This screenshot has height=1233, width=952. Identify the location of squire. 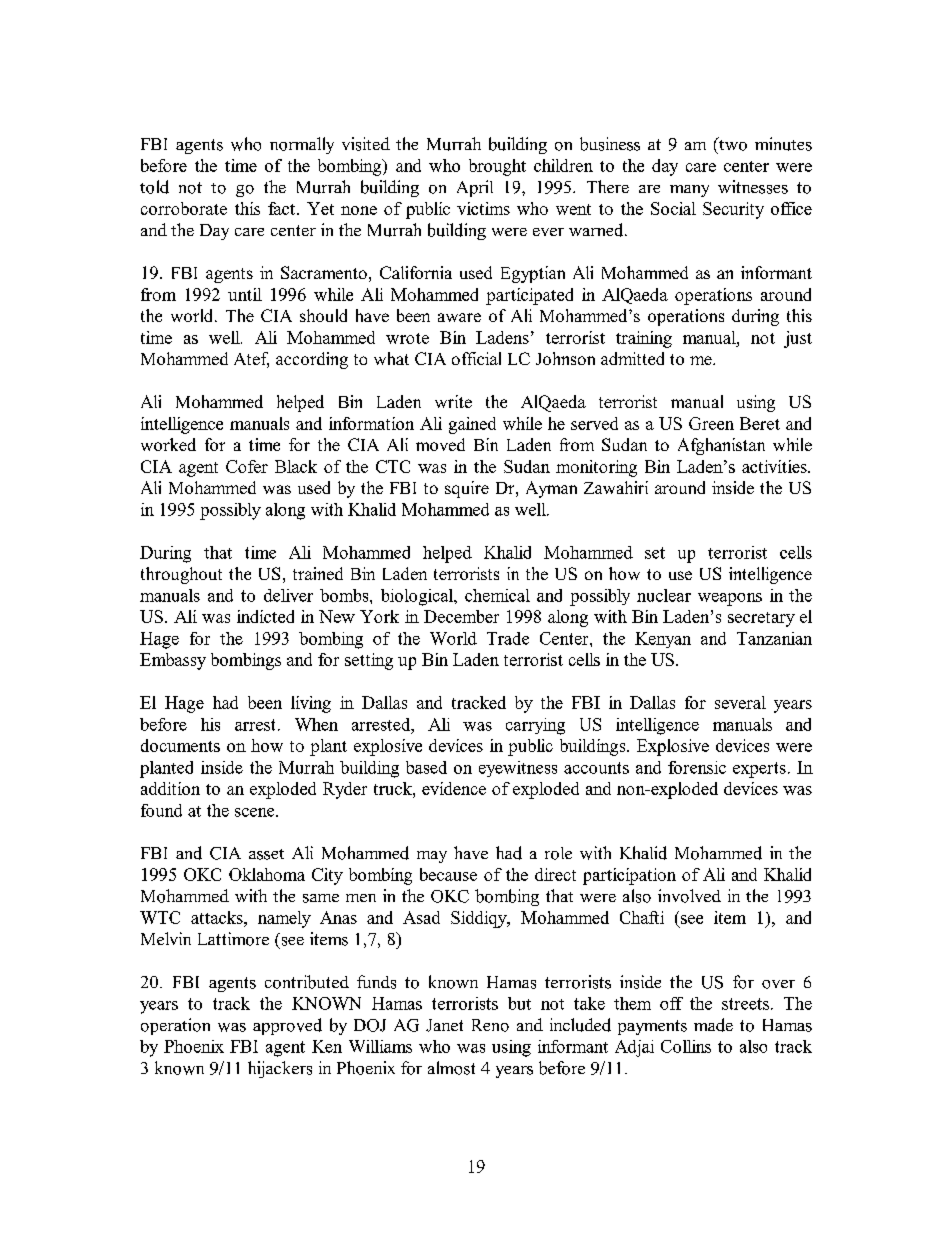
(467, 489).
